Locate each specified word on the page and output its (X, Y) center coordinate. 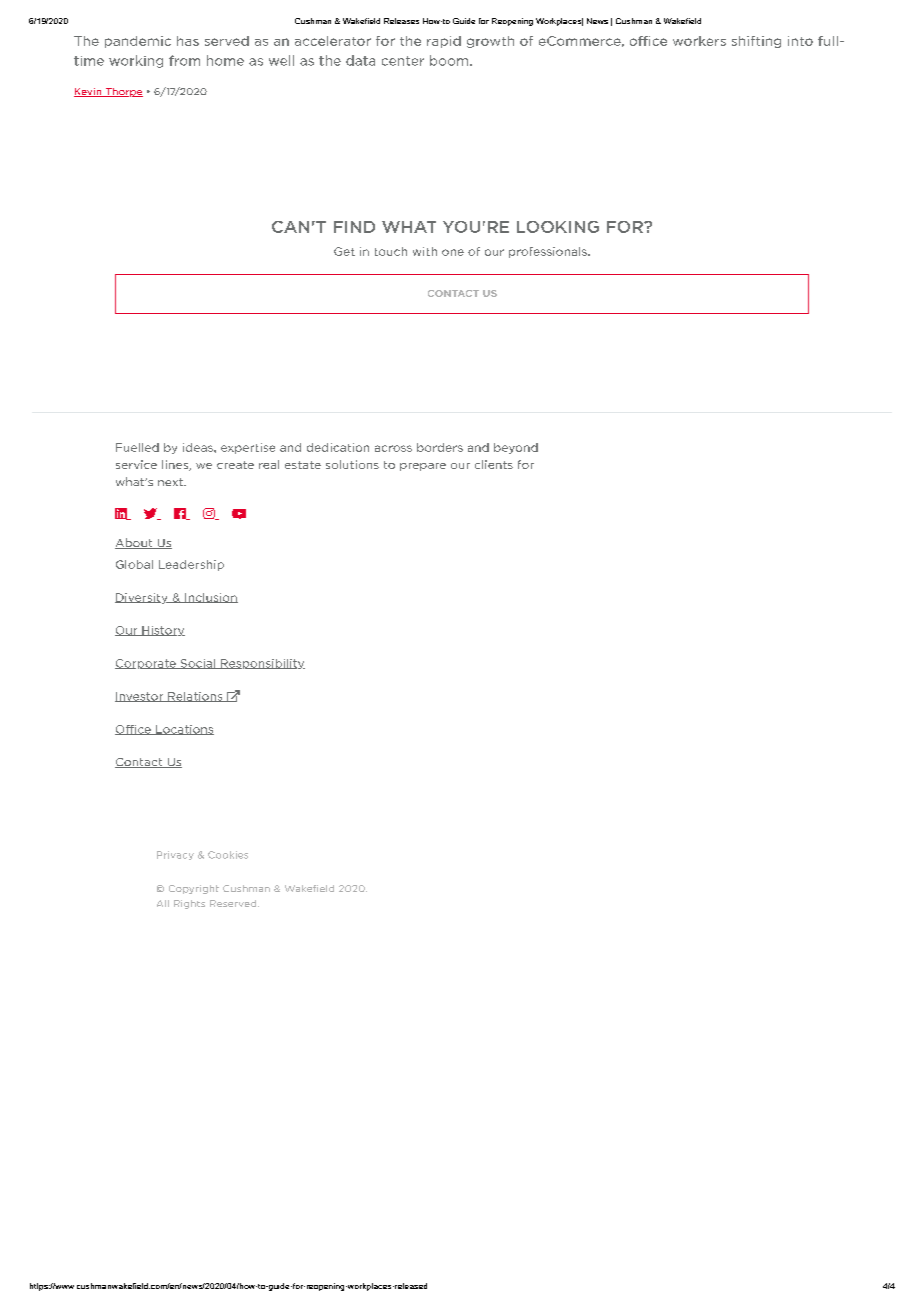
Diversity (142, 598)
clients (494, 464)
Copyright (194, 889)
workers (699, 41)
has (188, 41)
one (453, 252)
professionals (549, 252)
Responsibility (262, 664)
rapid (444, 42)
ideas (199, 447)
